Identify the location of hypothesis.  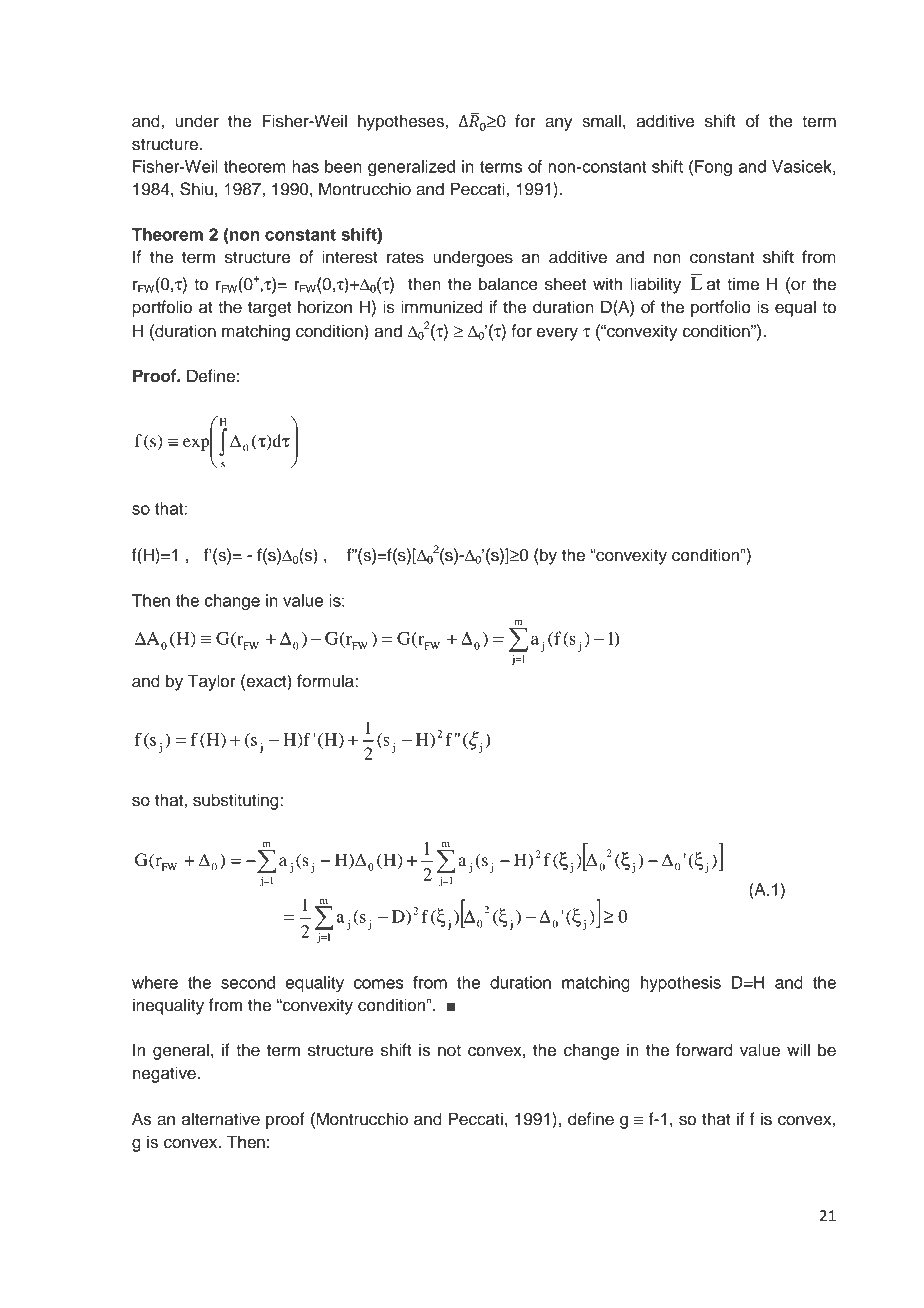
(681, 984).
